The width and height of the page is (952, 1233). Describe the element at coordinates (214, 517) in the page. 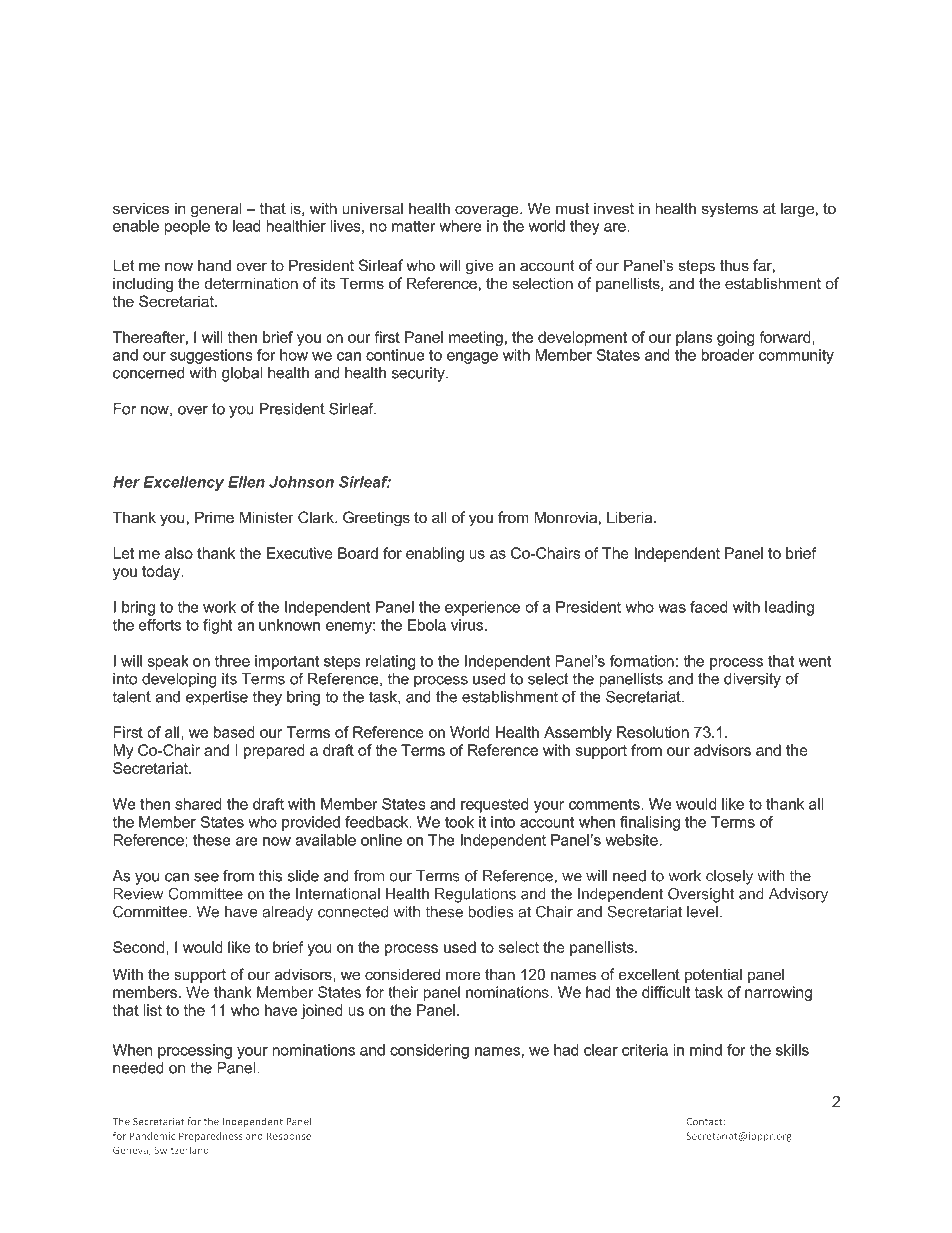

I see `Prime` at that location.
